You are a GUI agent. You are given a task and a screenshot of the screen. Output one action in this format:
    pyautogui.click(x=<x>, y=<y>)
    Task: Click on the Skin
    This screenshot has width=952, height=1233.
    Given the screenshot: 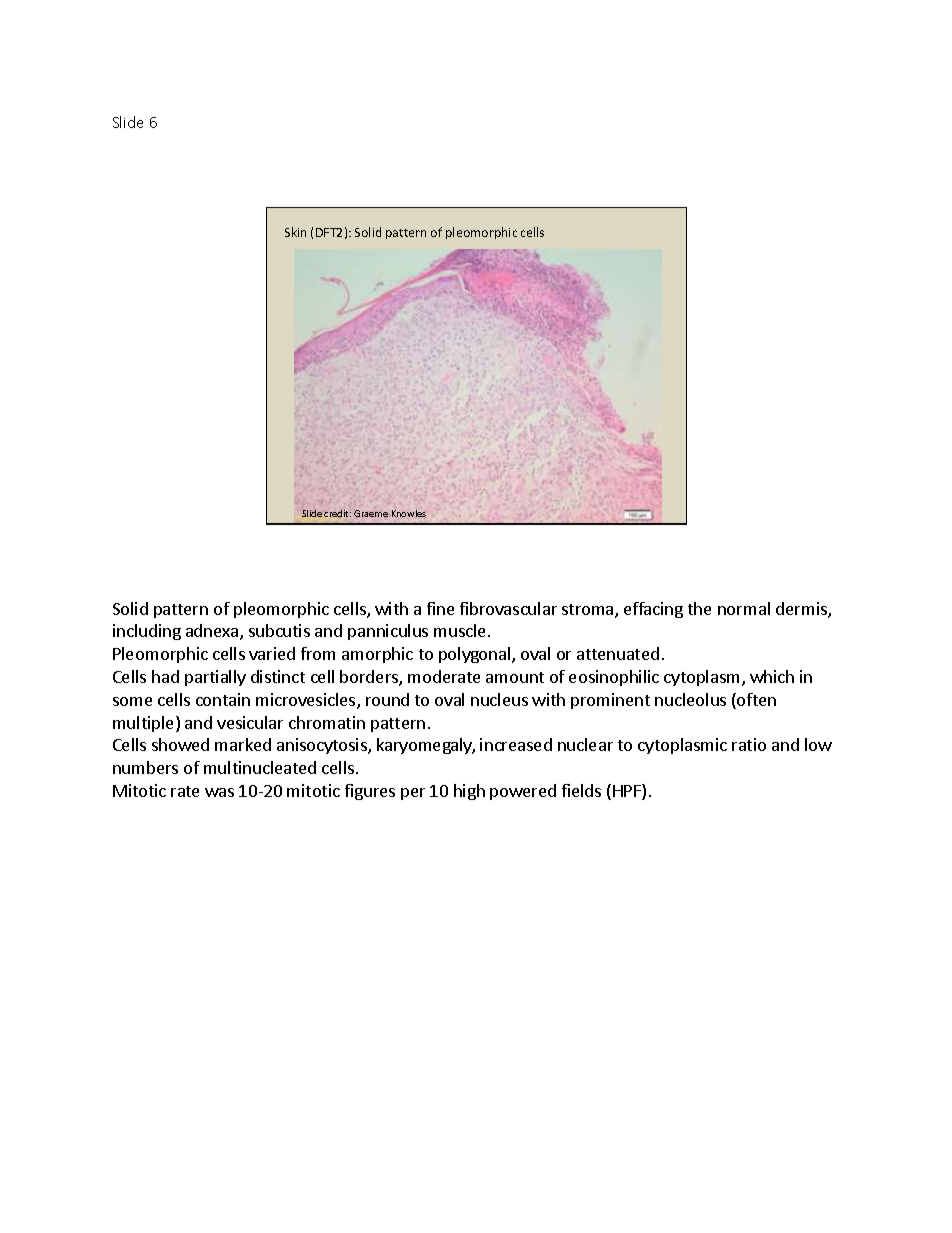 What is the action you would take?
    pyautogui.click(x=295, y=232)
